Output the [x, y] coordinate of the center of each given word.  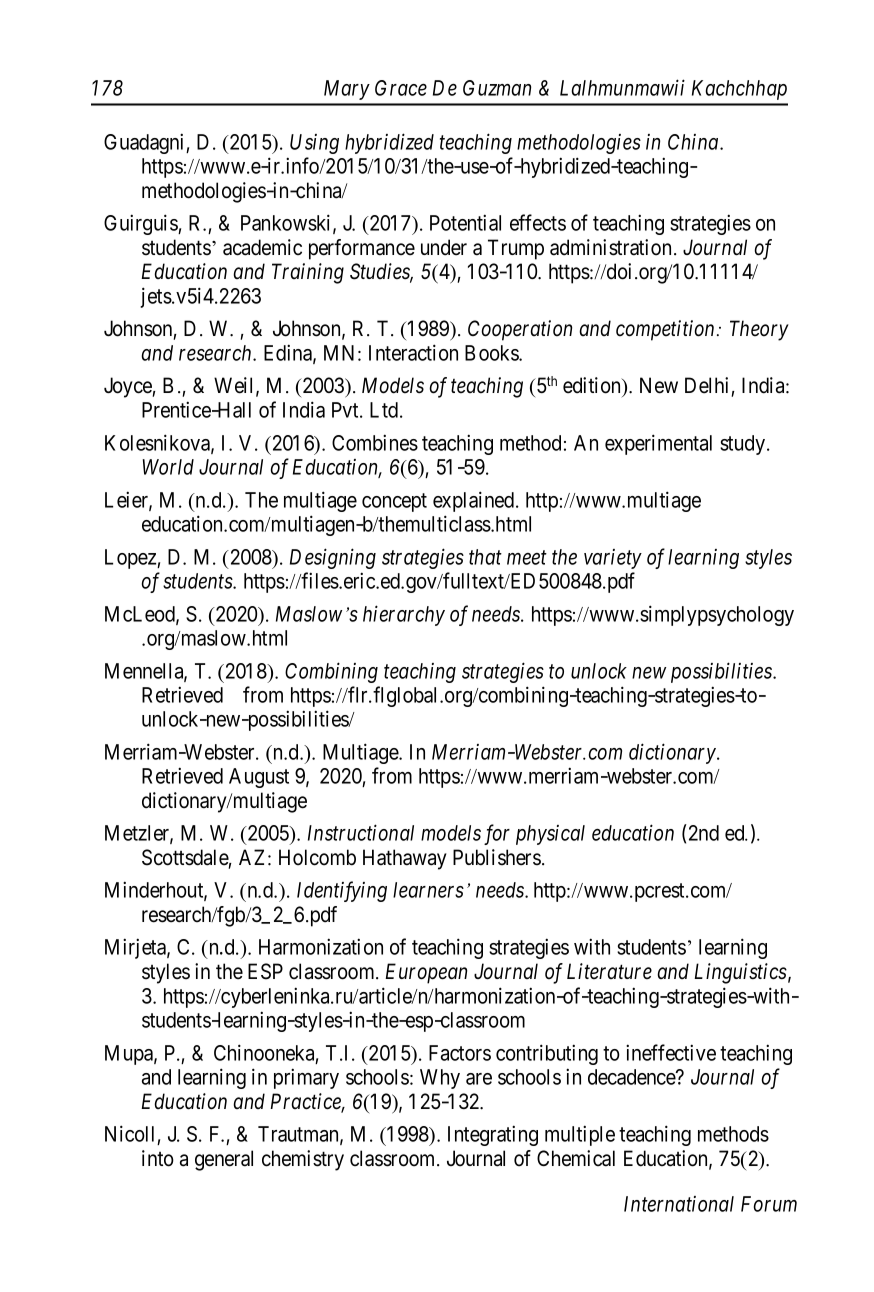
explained [475, 501]
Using [314, 144]
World [168, 467]
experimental [658, 444]
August [259, 778]
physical [550, 835]
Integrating [493, 1135]
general [224, 1160]
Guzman [497, 88]
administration [610, 247]
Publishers [497, 857]
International [679, 1204]
